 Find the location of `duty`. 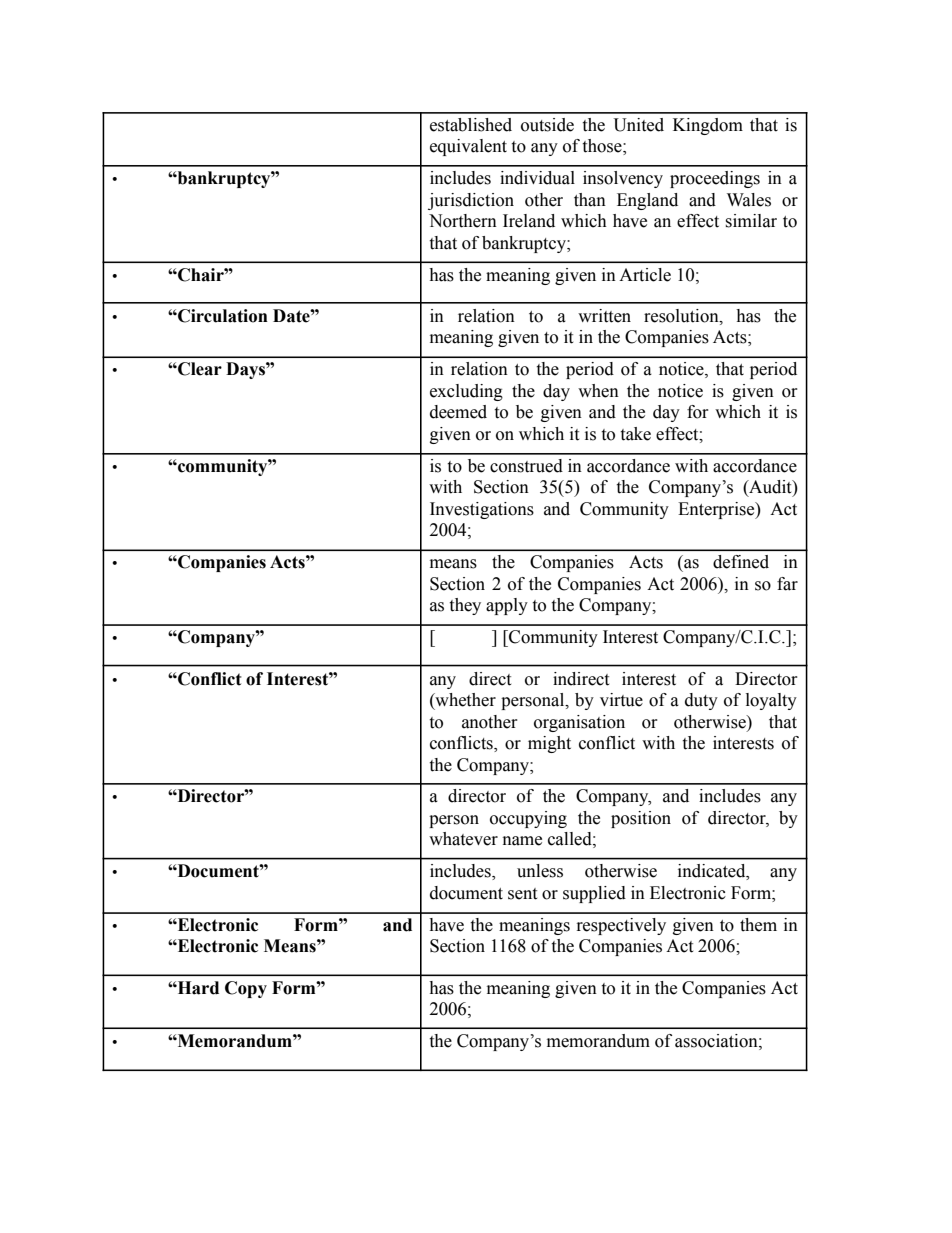

duty is located at coordinates (701, 701).
